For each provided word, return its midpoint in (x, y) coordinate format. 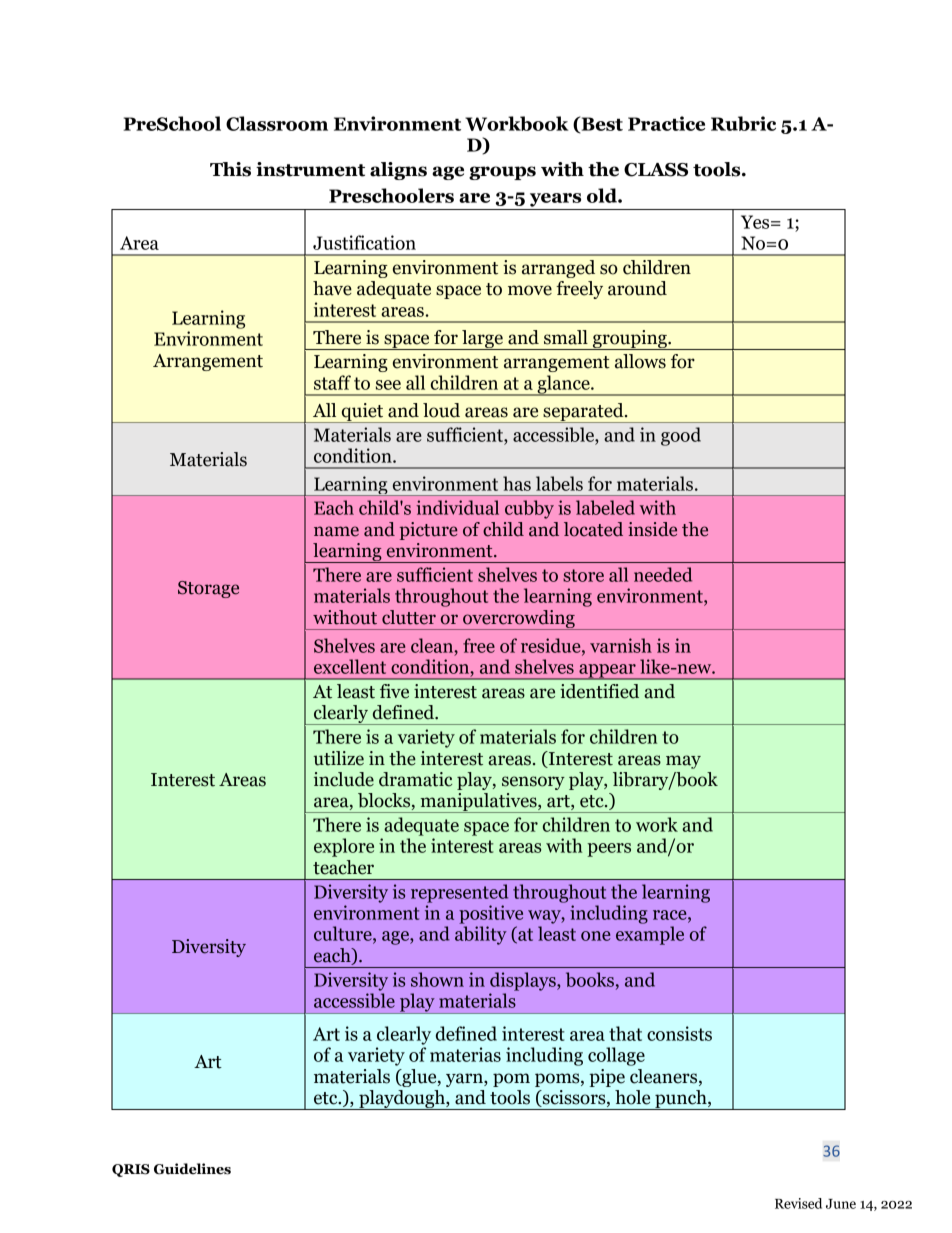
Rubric (743, 123)
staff (332, 382)
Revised (798, 1203)
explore (344, 847)
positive (491, 914)
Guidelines (192, 1169)
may (683, 762)
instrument (310, 169)
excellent (350, 666)
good (681, 436)
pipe (607, 1078)
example (650, 935)
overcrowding (519, 620)
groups (502, 173)
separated (583, 413)
